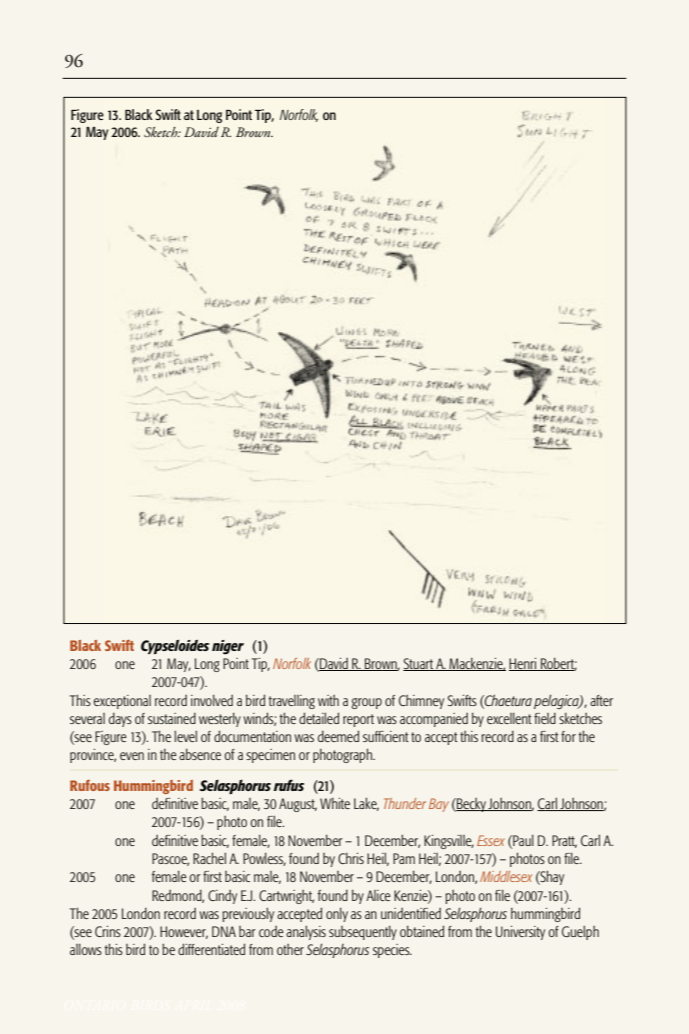 Image resolution: width=689 pixels, height=1034 pixels. What do you see at coordinates (86, 949) in the screenshot?
I see `allows` at bounding box center [86, 949].
